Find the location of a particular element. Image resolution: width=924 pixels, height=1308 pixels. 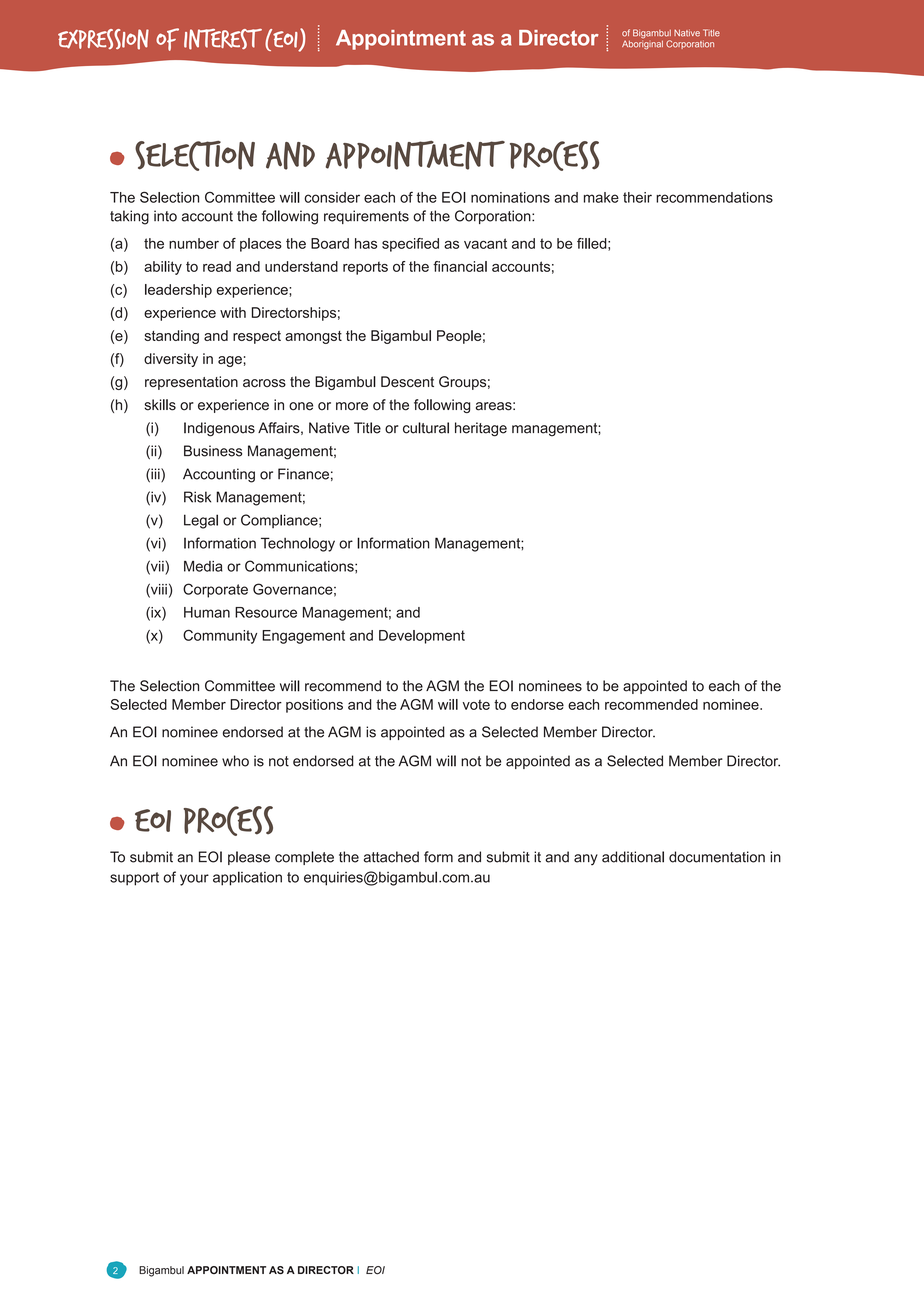

Legal is located at coordinates (201, 521).
